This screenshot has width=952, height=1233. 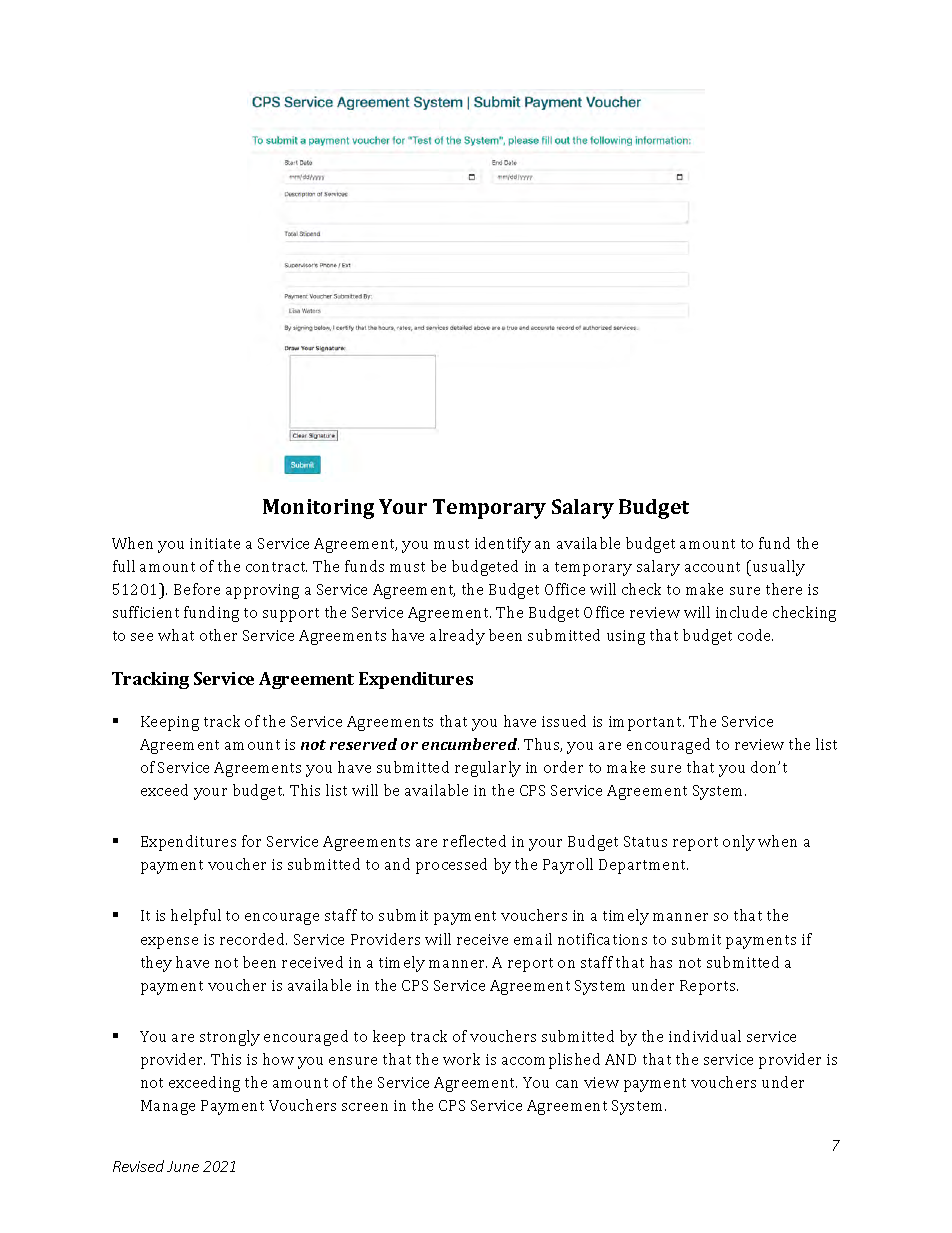 What do you see at coordinates (365, 1107) in the screenshot?
I see `screen` at bounding box center [365, 1107].
